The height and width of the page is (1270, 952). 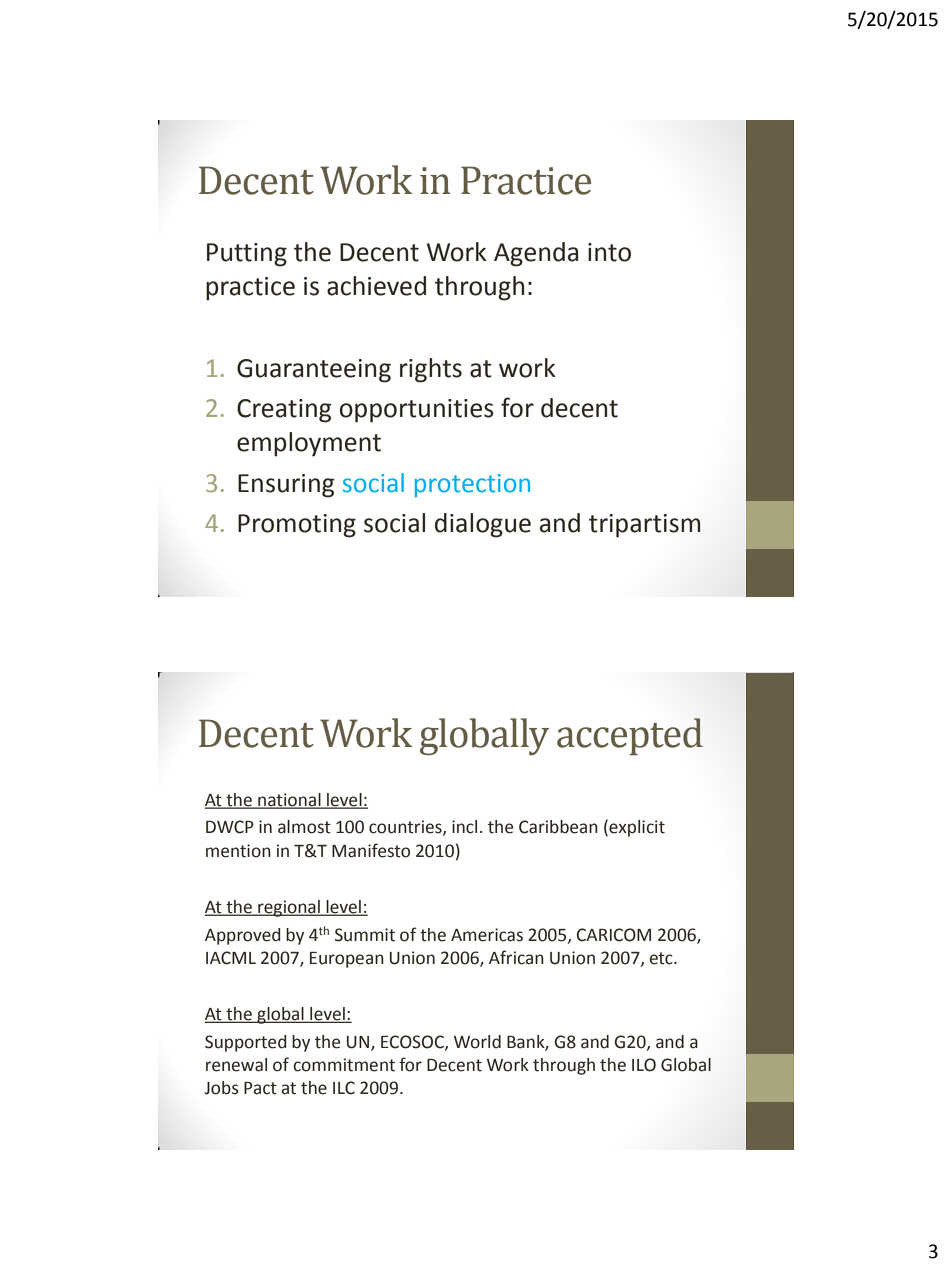 What do you see at coordinates (371, 850) in the page?
I see `Manifesto` at bounding box center [371, 850].
